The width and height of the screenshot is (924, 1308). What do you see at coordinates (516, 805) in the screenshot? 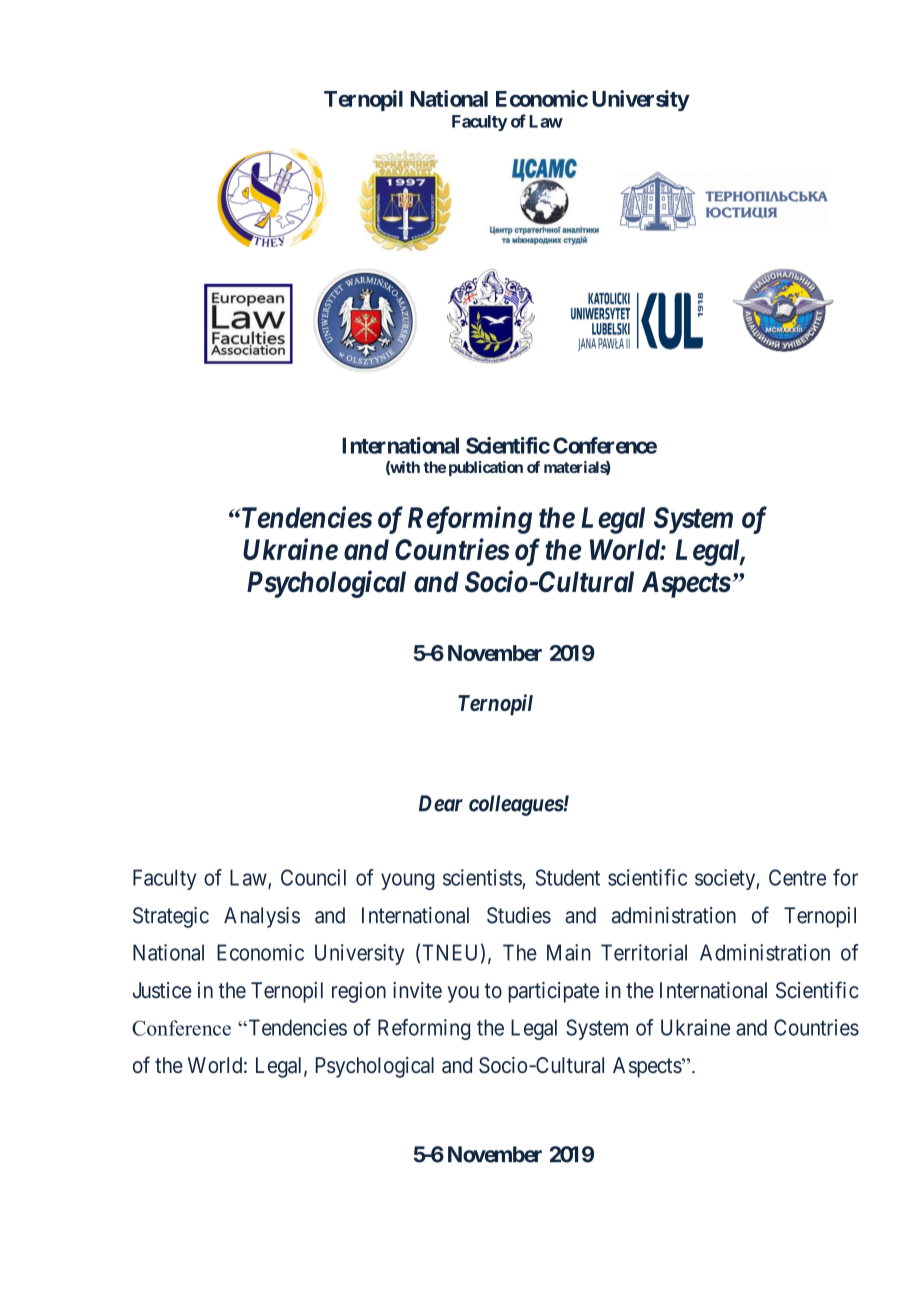
I see `colleagues` at bounding box center [516, 805].
